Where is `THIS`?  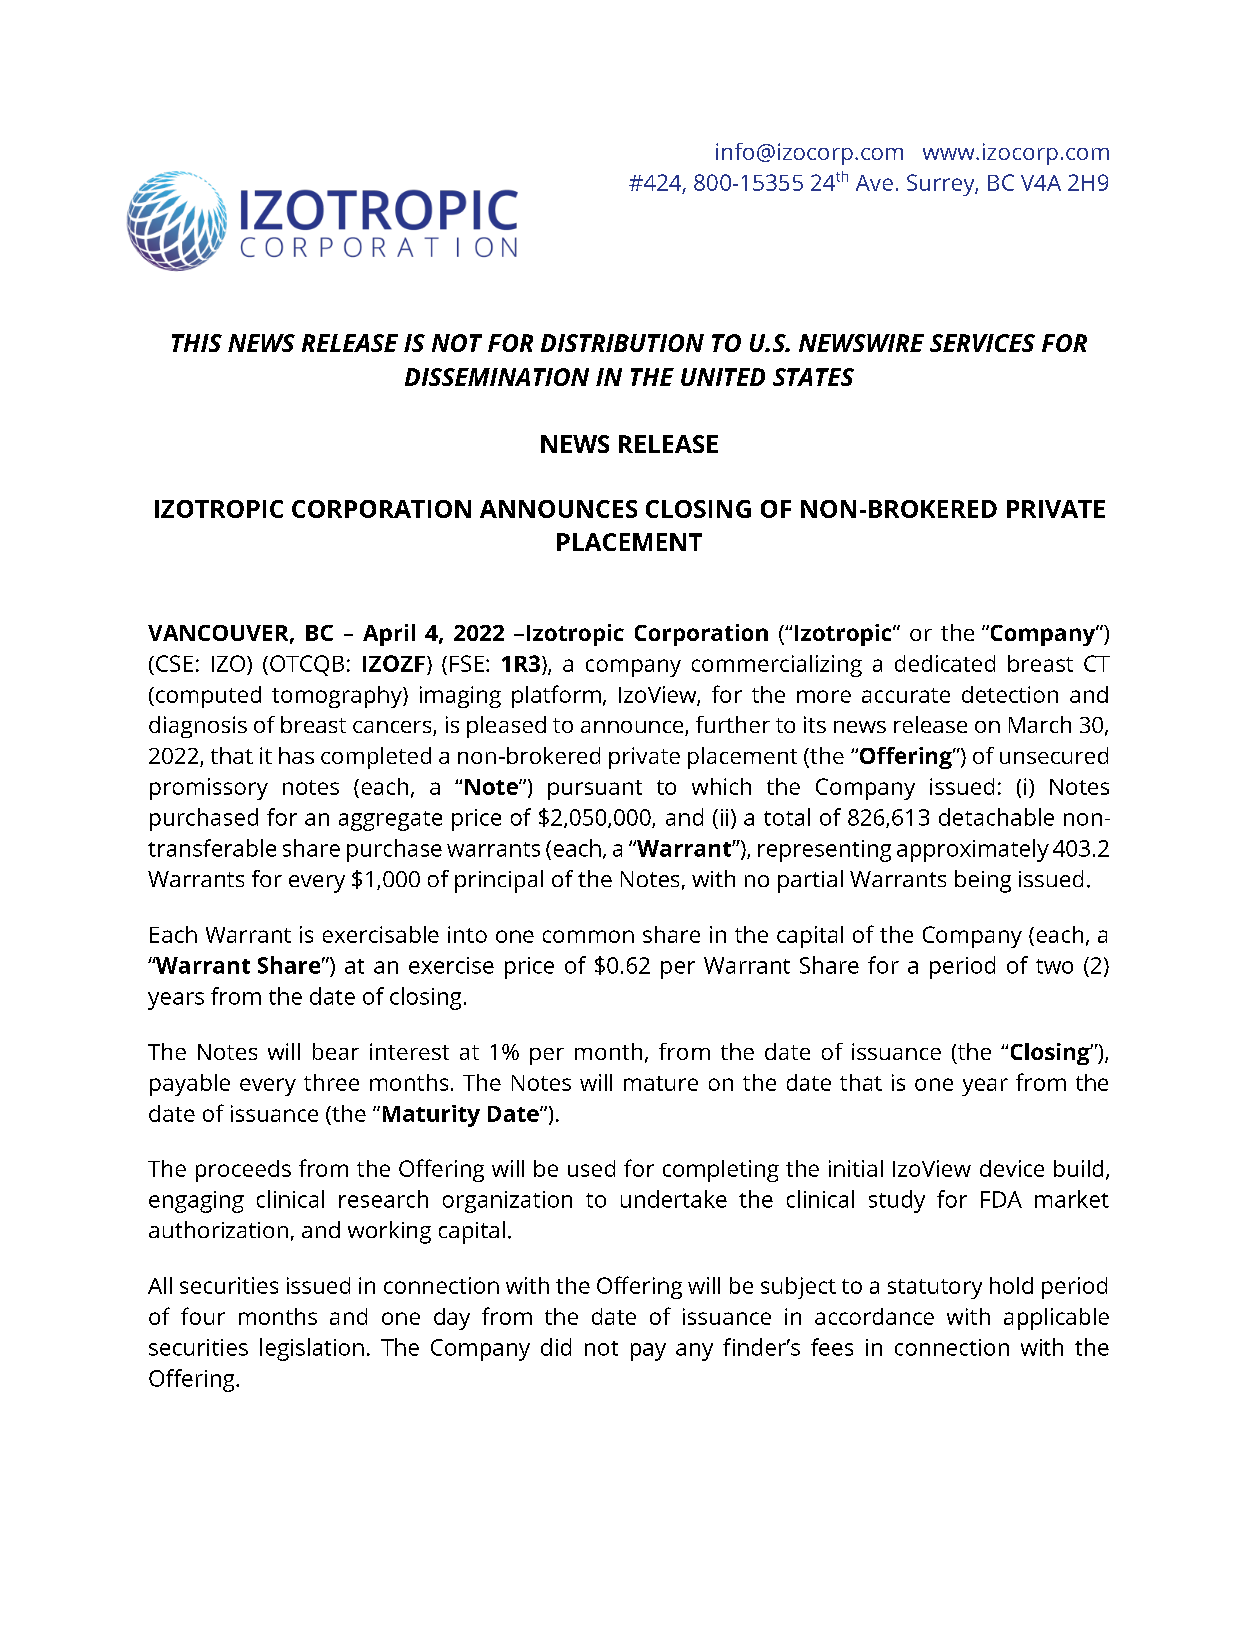
THIS is located at coordinates (197, 343).
